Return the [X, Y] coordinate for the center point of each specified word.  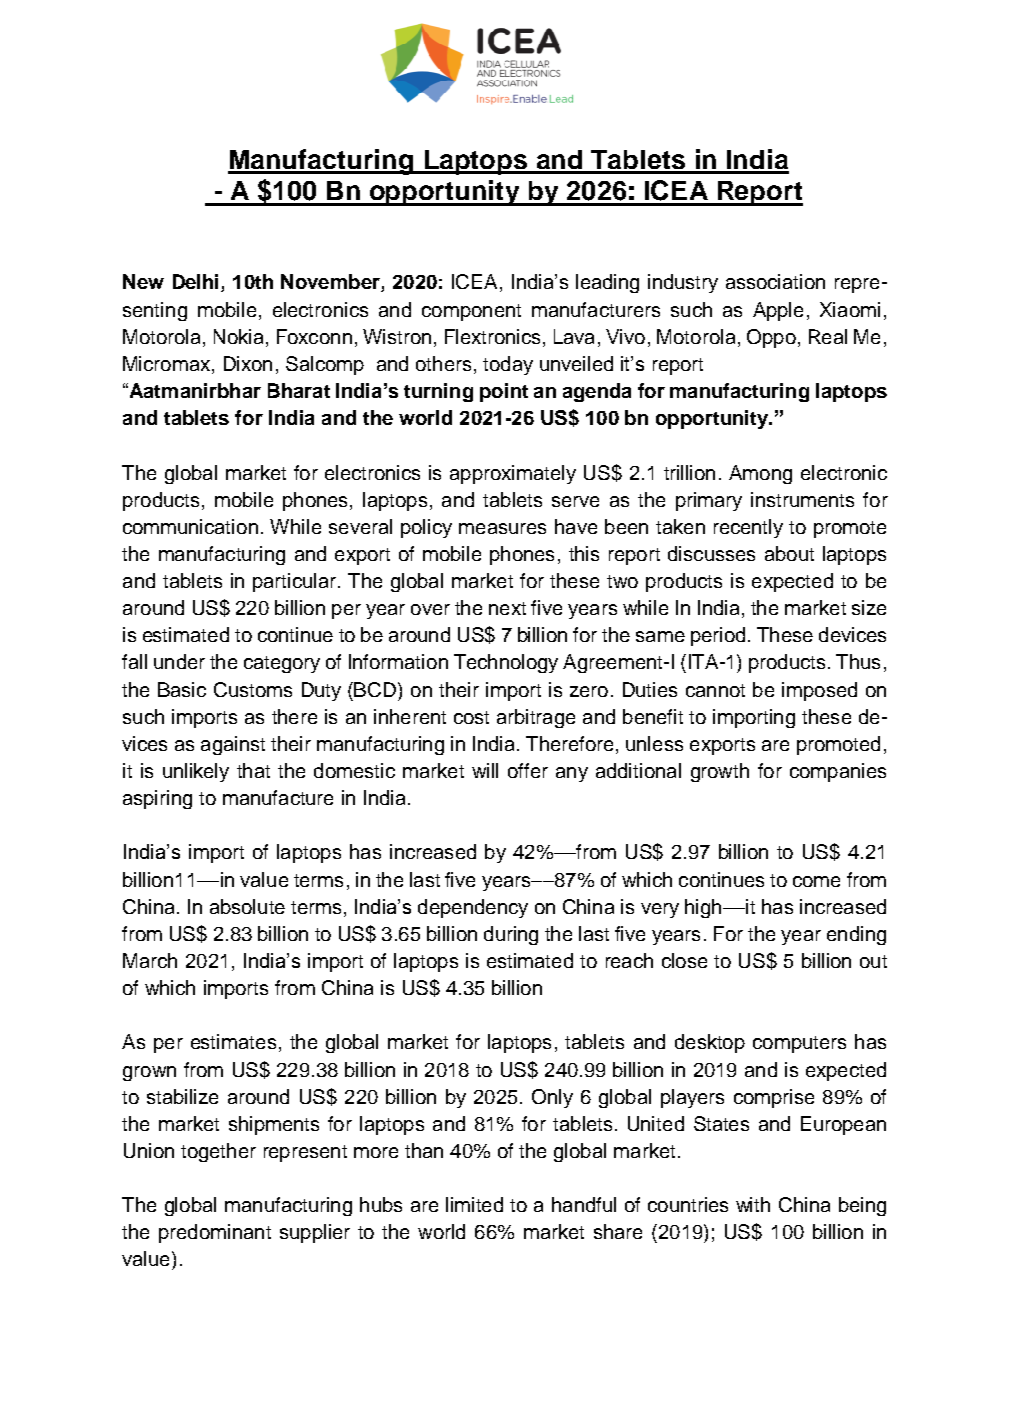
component [471, 312]
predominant [215, 1233]
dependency [473, 908]
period [718, 636]
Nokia [238, 336]
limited [474, 1204]
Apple [778, 311]
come [816, 881]
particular [294, 582]
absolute [247, 906]
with [753, 1204]
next [507, 608]
